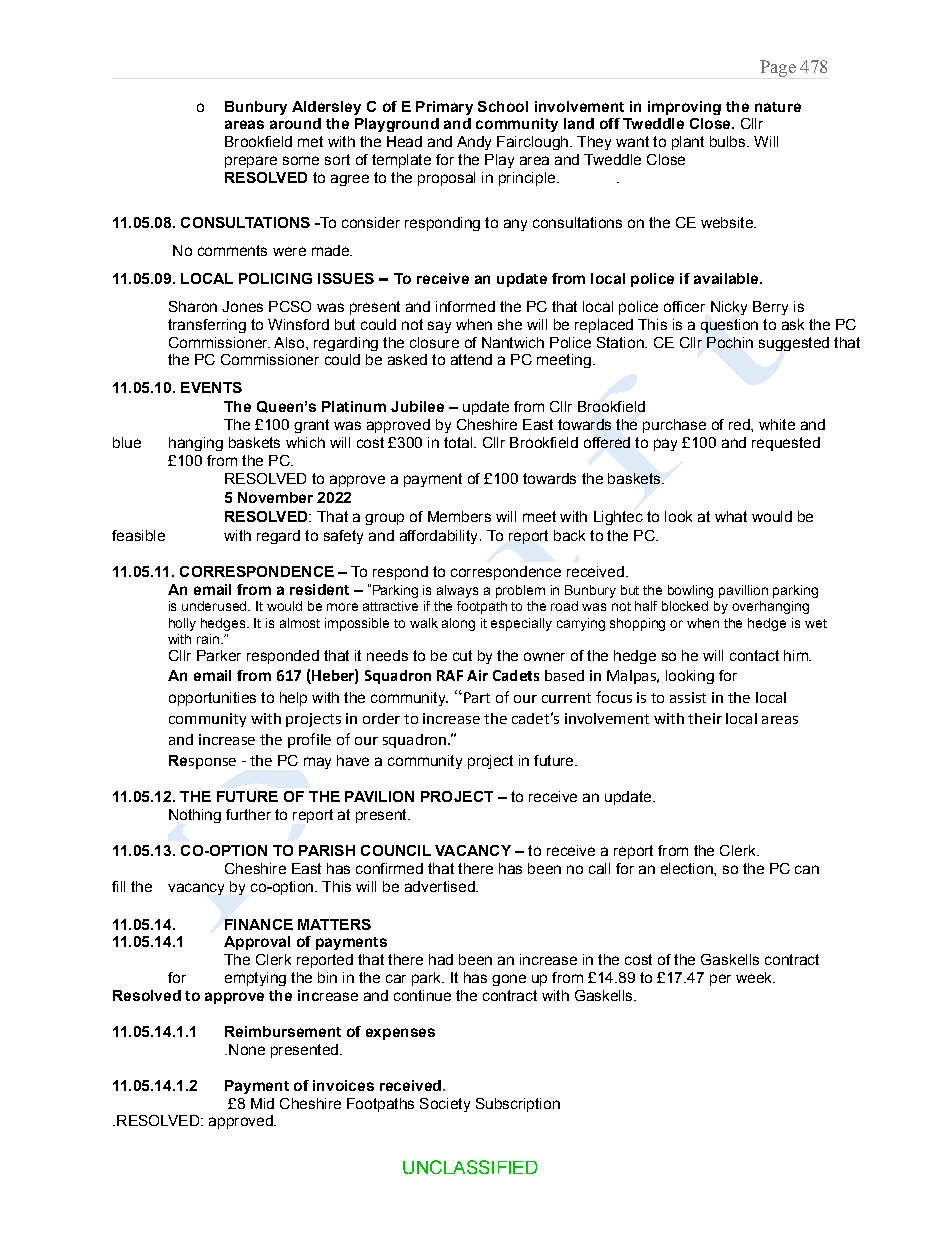 Image resolution: width=952 pixels, height=1233 pixels. What do you see at coordinates (685, 606) in the image?
I see `blocked` at bounding box center [685, 606].
